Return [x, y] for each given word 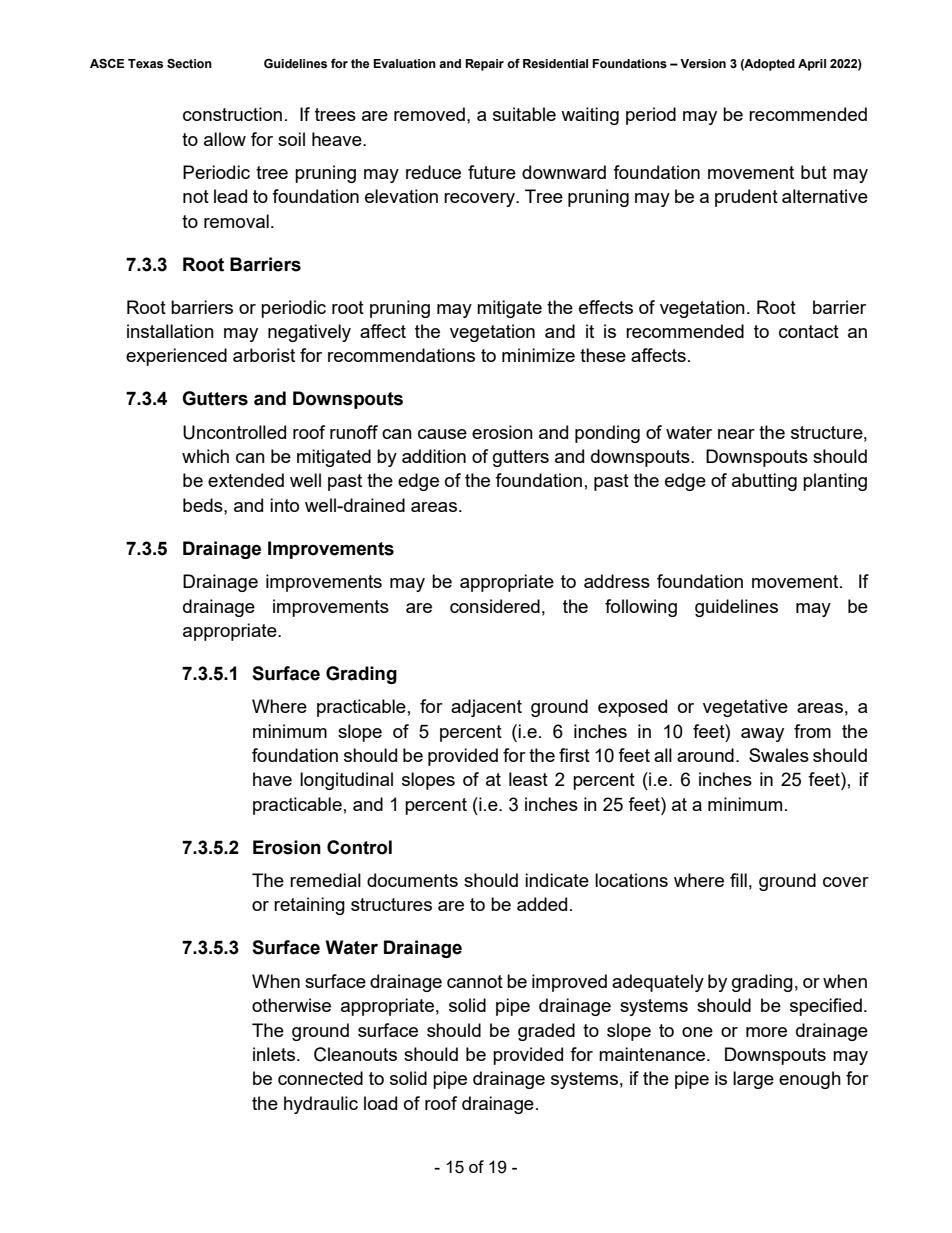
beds [204, 505]
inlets [274, 1054]
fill [738, 880]
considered [495, 606]
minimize [538, 355]
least [528, 779]
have [272, 779]
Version [703, 64]
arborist [264, 355]
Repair [484, 65]
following [641, 608]
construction [232, 114]
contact [809, 331]
